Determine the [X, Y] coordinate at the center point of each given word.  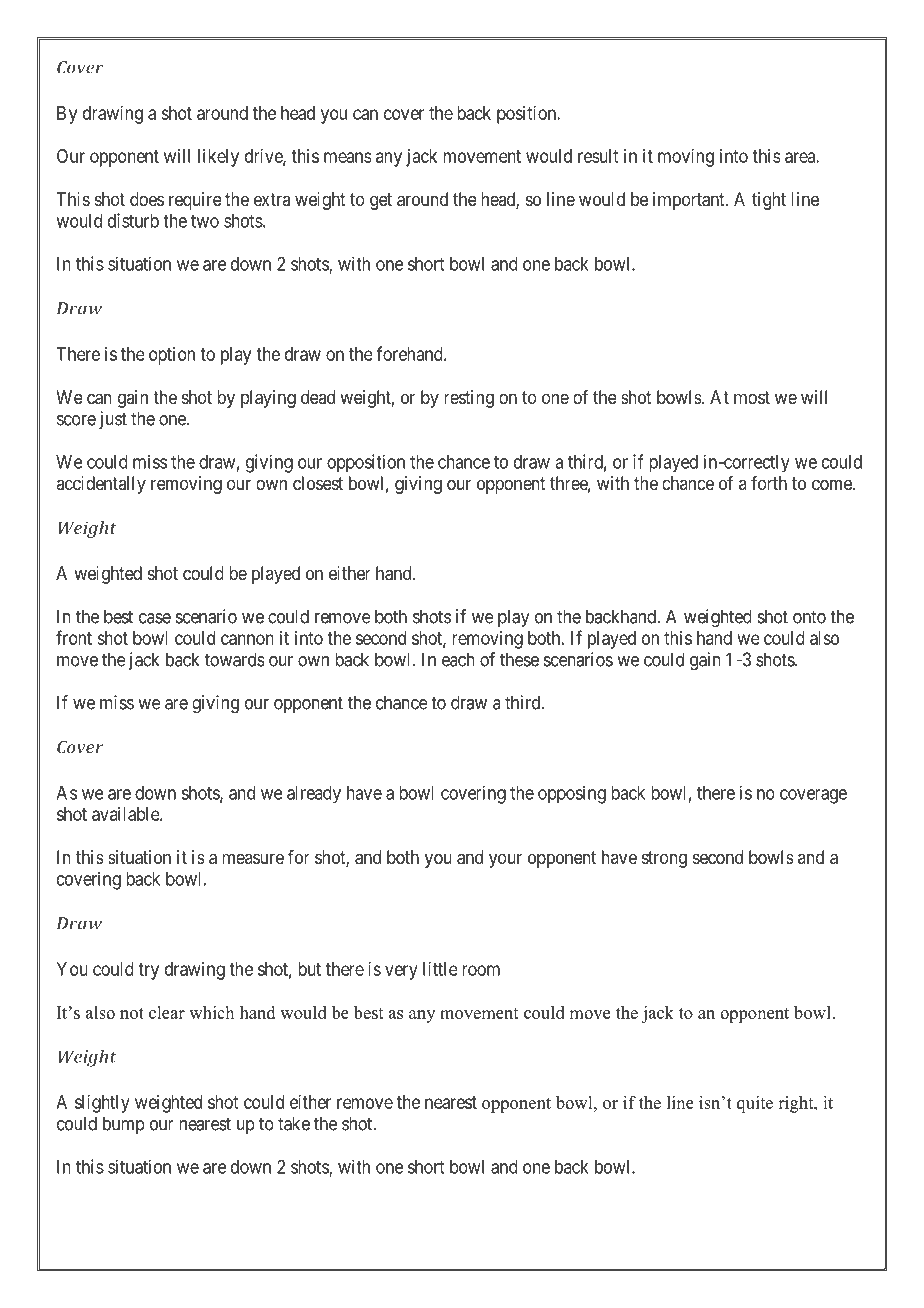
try [148, 971]
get [381, 201]
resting [469, 399]
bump [124, 1125]
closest [318, 483]
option [172, 356]
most [752, 397]
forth [769, 483]
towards [235, 659]
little [440, 969]
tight [769, 201]
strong [664, 859]
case [155, 618]
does [147, 199]
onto [809, 617]
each [458, 659]
